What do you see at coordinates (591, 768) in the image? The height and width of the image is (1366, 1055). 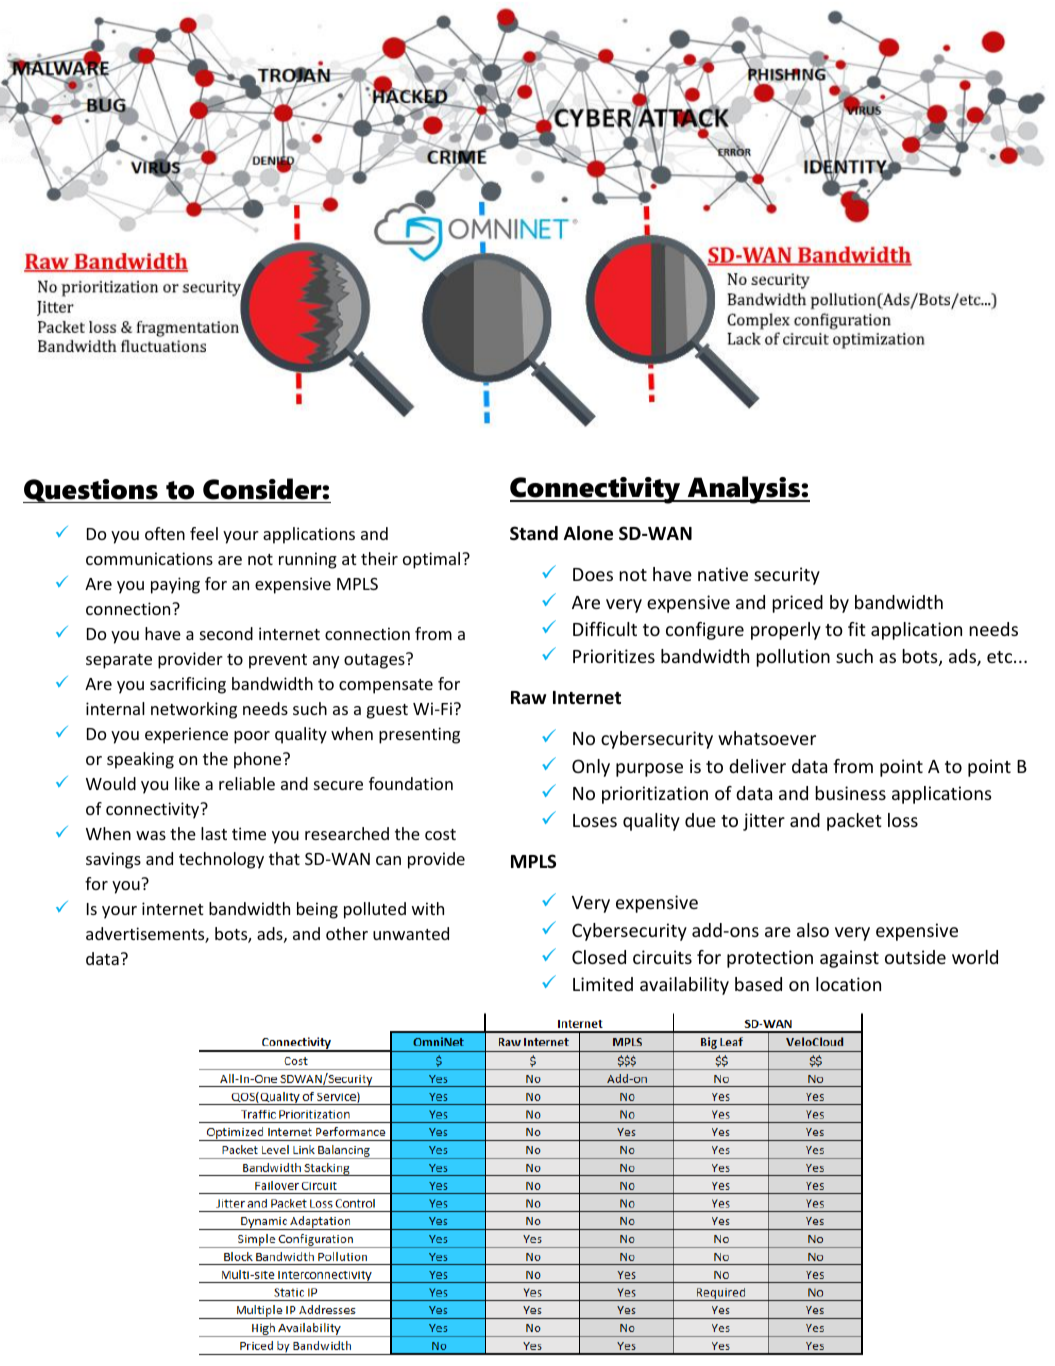 I see `Only` at bounding box center [591, 768].
